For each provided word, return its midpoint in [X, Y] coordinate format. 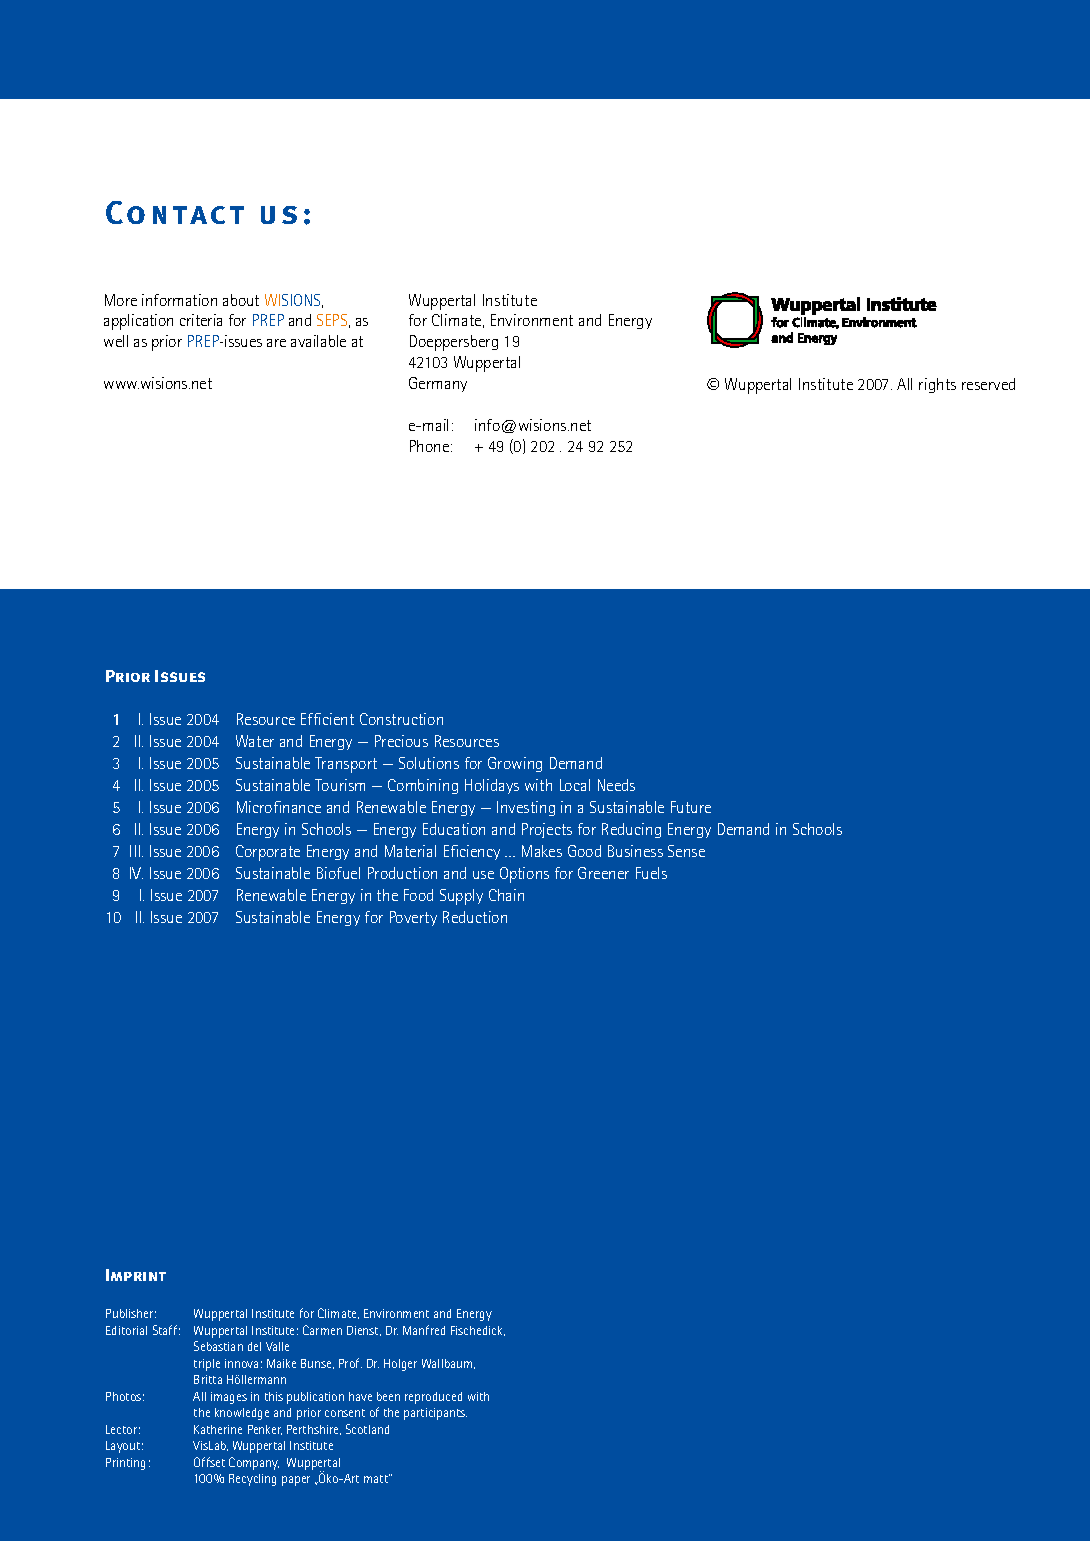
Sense [686, 851]
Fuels [651, 873]
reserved [988, 384]
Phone [431, 446]
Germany [438, 384]
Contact [175, 212]
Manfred [424, 1330]
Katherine [218, 1429]
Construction [401, 719]
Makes [542, 851]
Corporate [268, 853]
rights [937, 385]
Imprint [136, 1275]
